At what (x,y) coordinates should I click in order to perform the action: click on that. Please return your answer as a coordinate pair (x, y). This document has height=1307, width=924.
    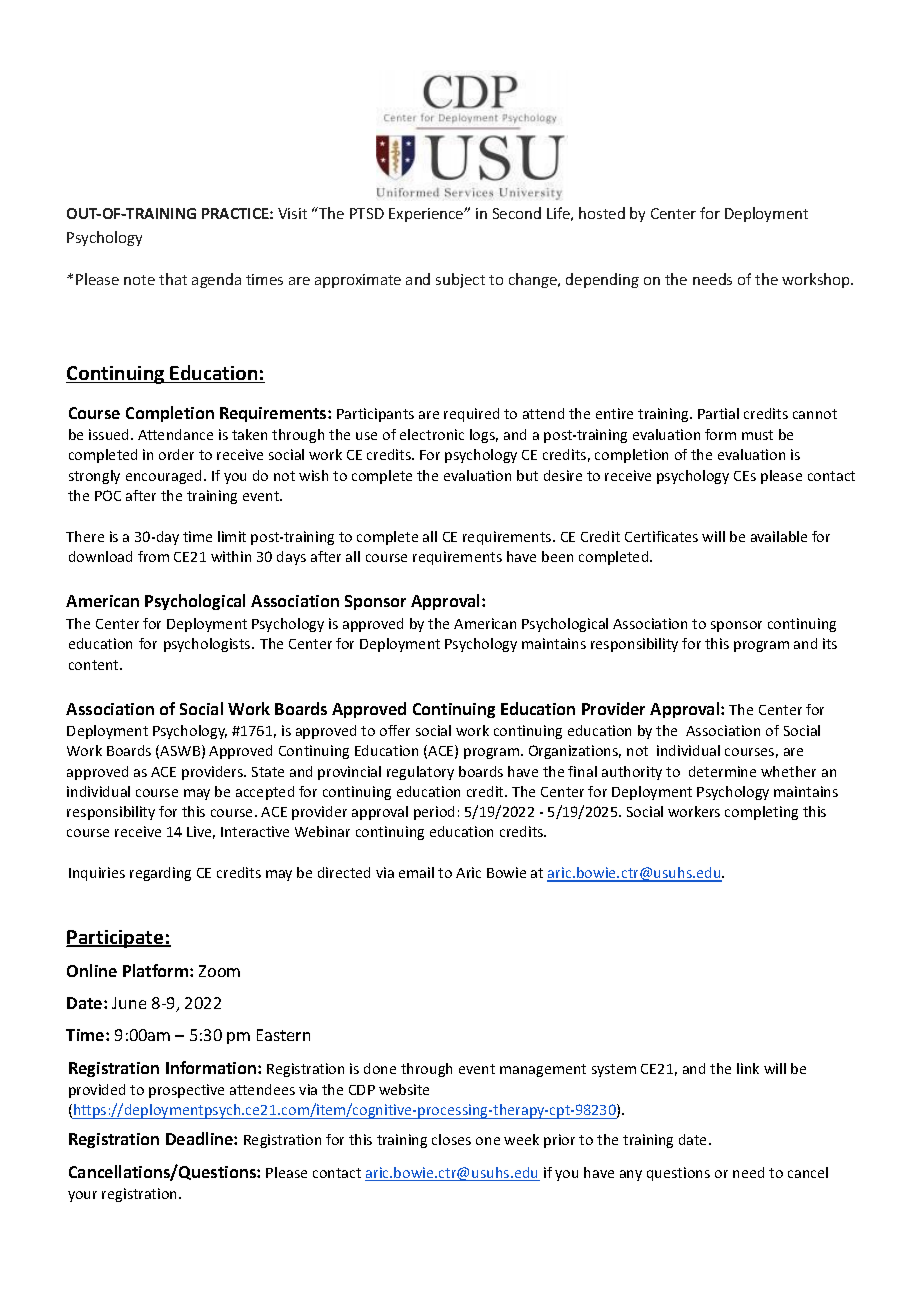
    Looking at the image, I should click on (173, 279).
